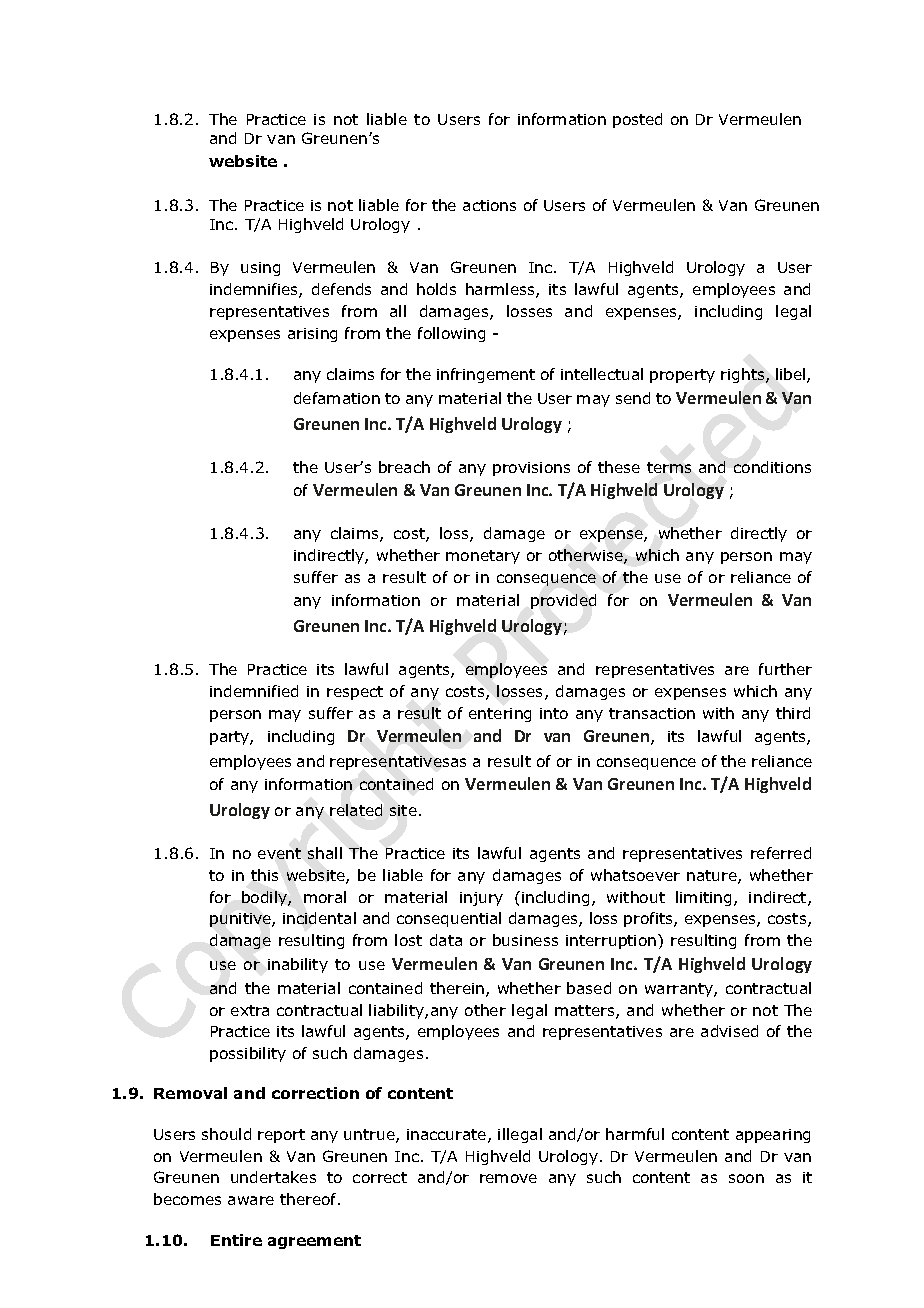  Describe the element at coordinates (254, 691) in the document. I see `indemnified` at that location.
